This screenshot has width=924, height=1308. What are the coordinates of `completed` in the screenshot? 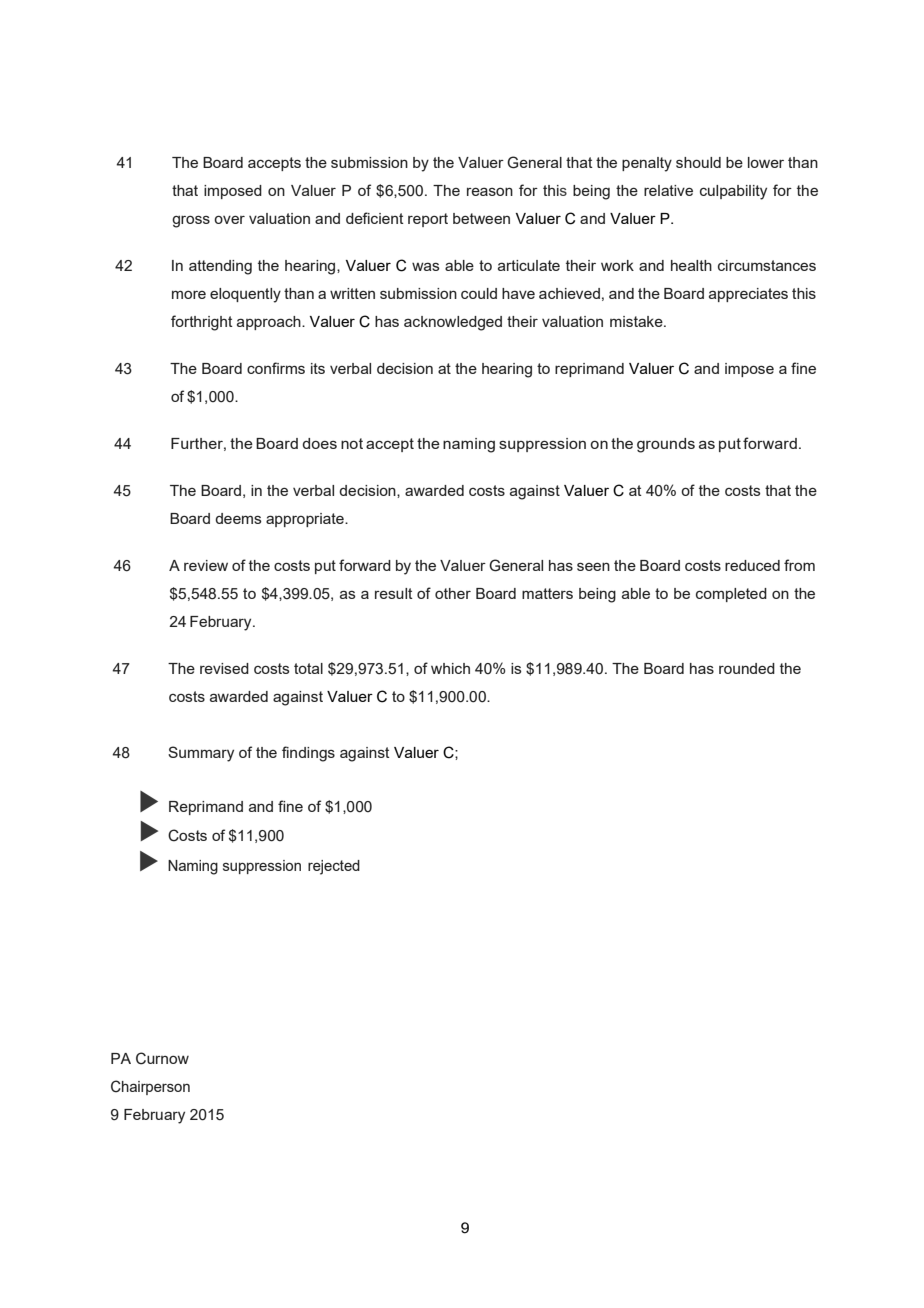 It's located at (731, 595).
